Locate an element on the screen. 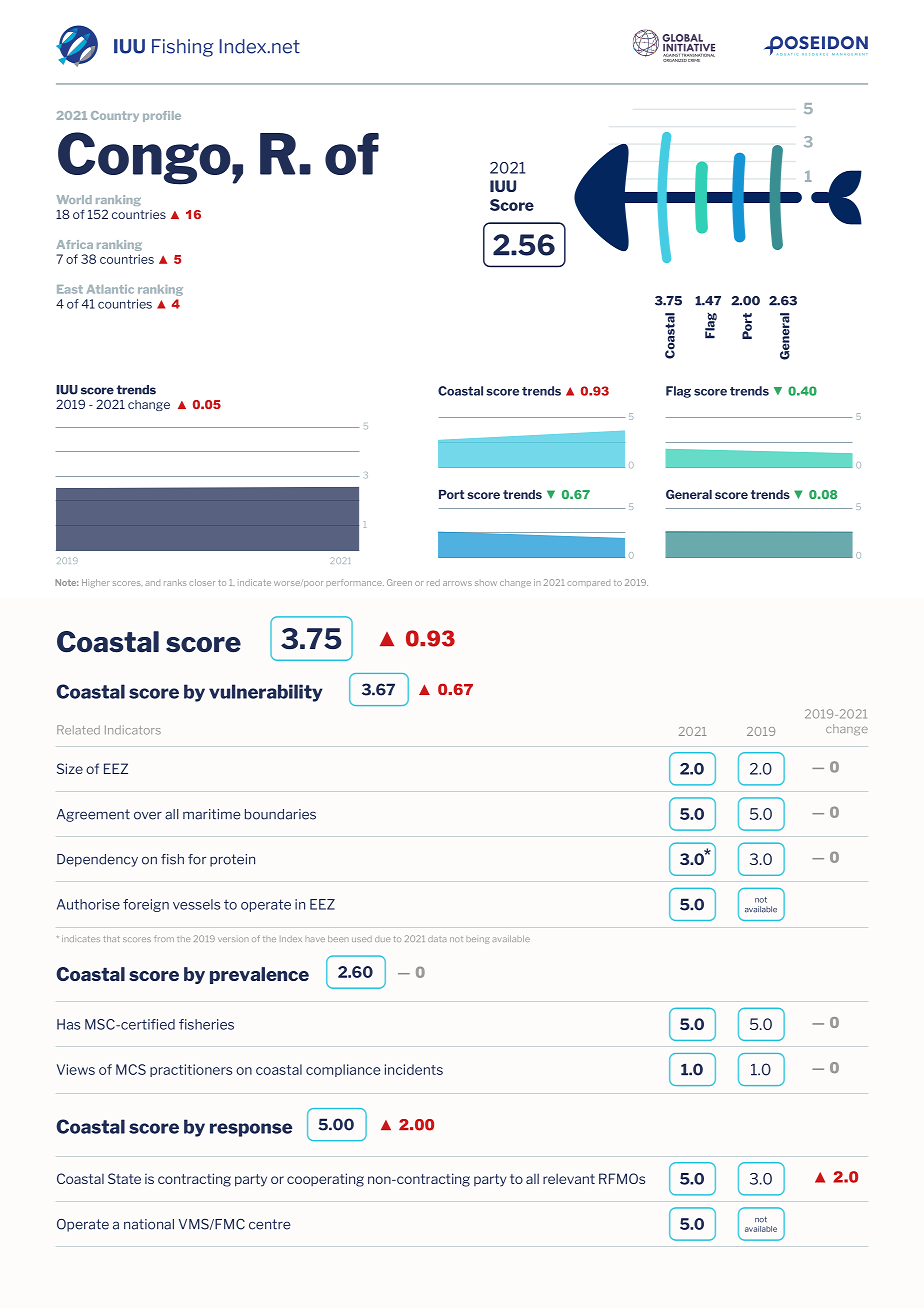  compared is located at coordinates (588, 584).
